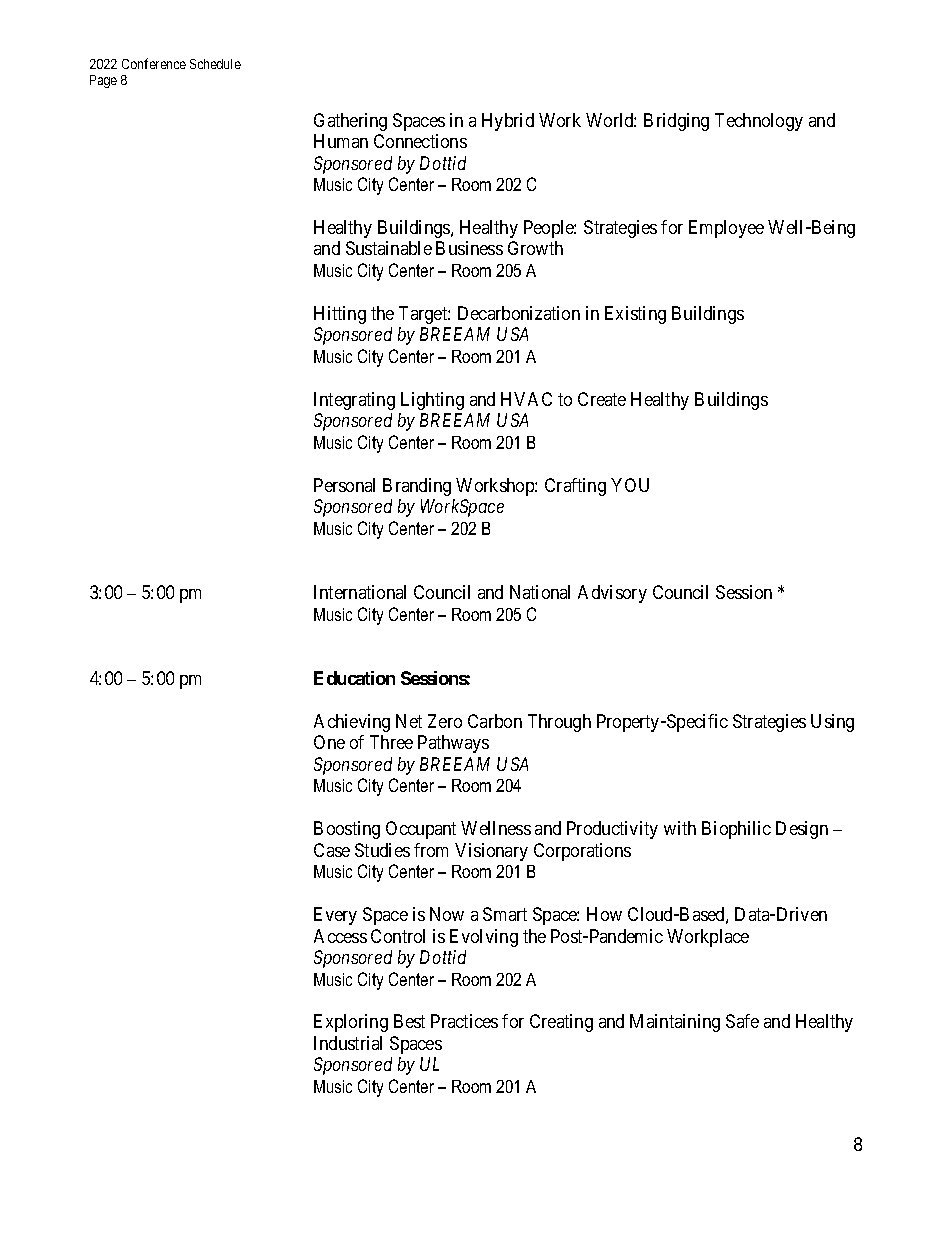 This screenshot has height=1233, width=952. Describe the element at coordinates (417, 487) in the screenshot. I see `Branding` at that location.
